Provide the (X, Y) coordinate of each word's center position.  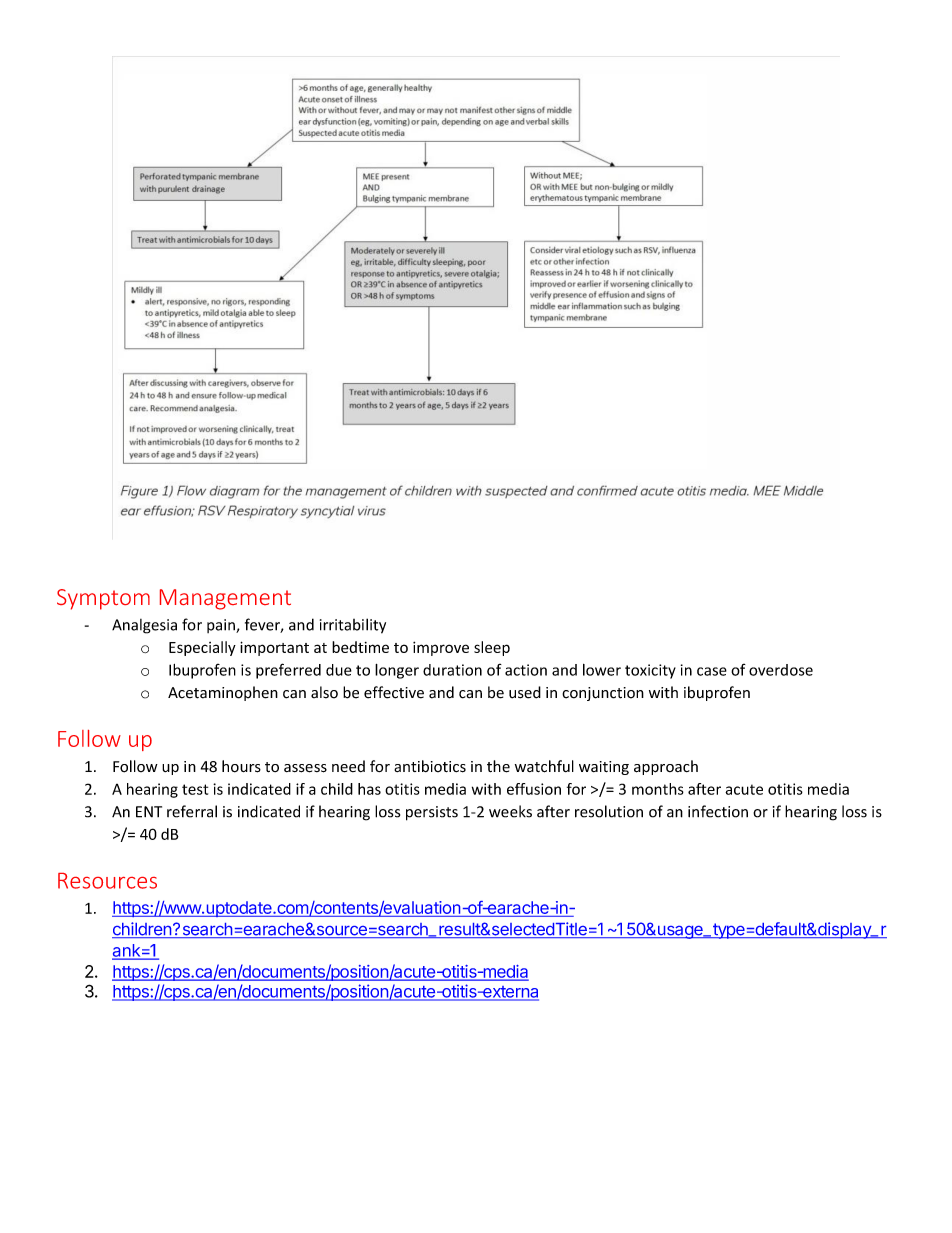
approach (666, 767)
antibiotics (430, 766)
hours (241, 766)
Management (225, 599)
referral (192, 811)
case (712, 671)
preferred (288, 671)
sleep (492, 648)
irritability (353, 626)
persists (432, 813)
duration (452, 670)
